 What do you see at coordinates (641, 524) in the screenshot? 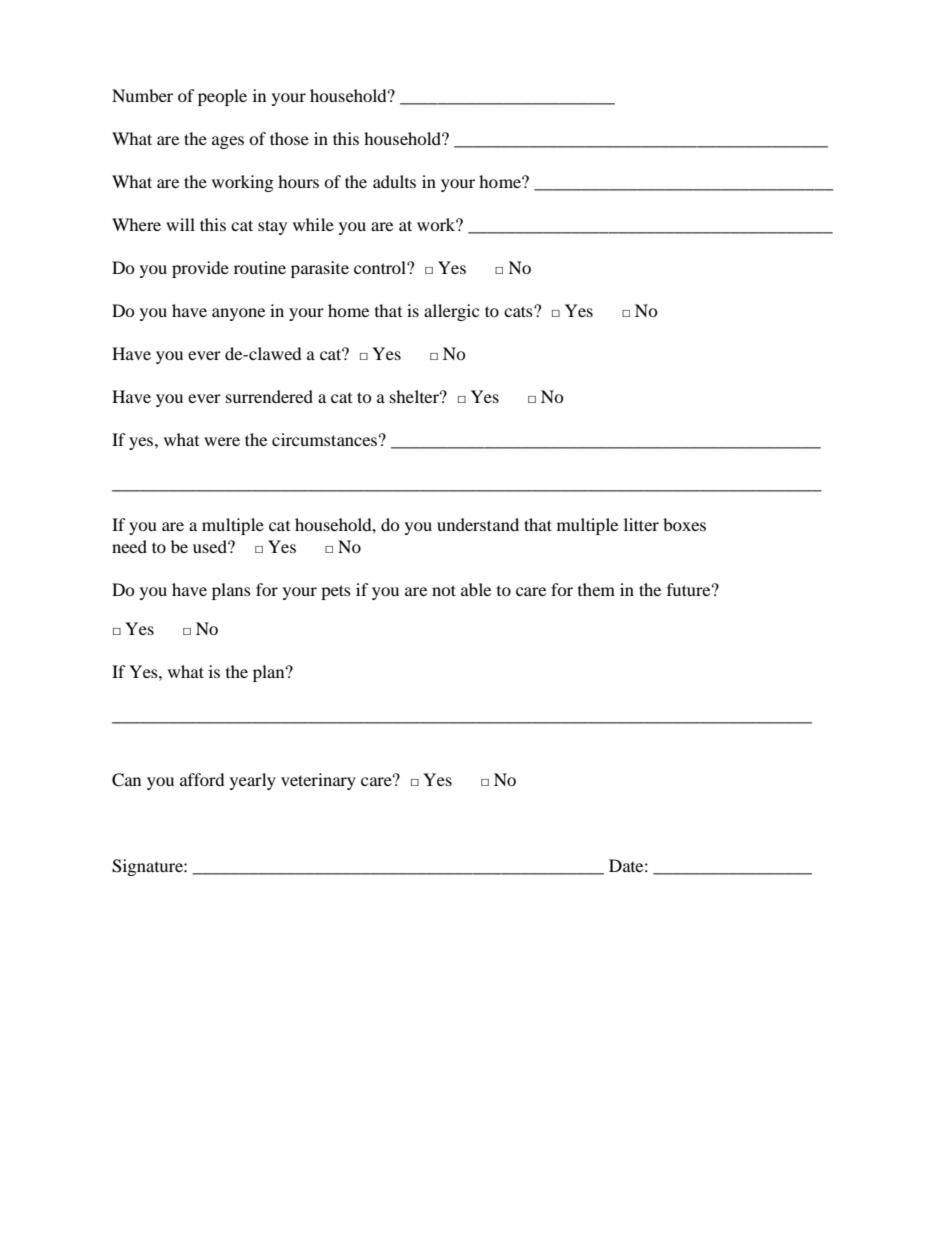
I see `litter` at bounding box center [641, 524].
